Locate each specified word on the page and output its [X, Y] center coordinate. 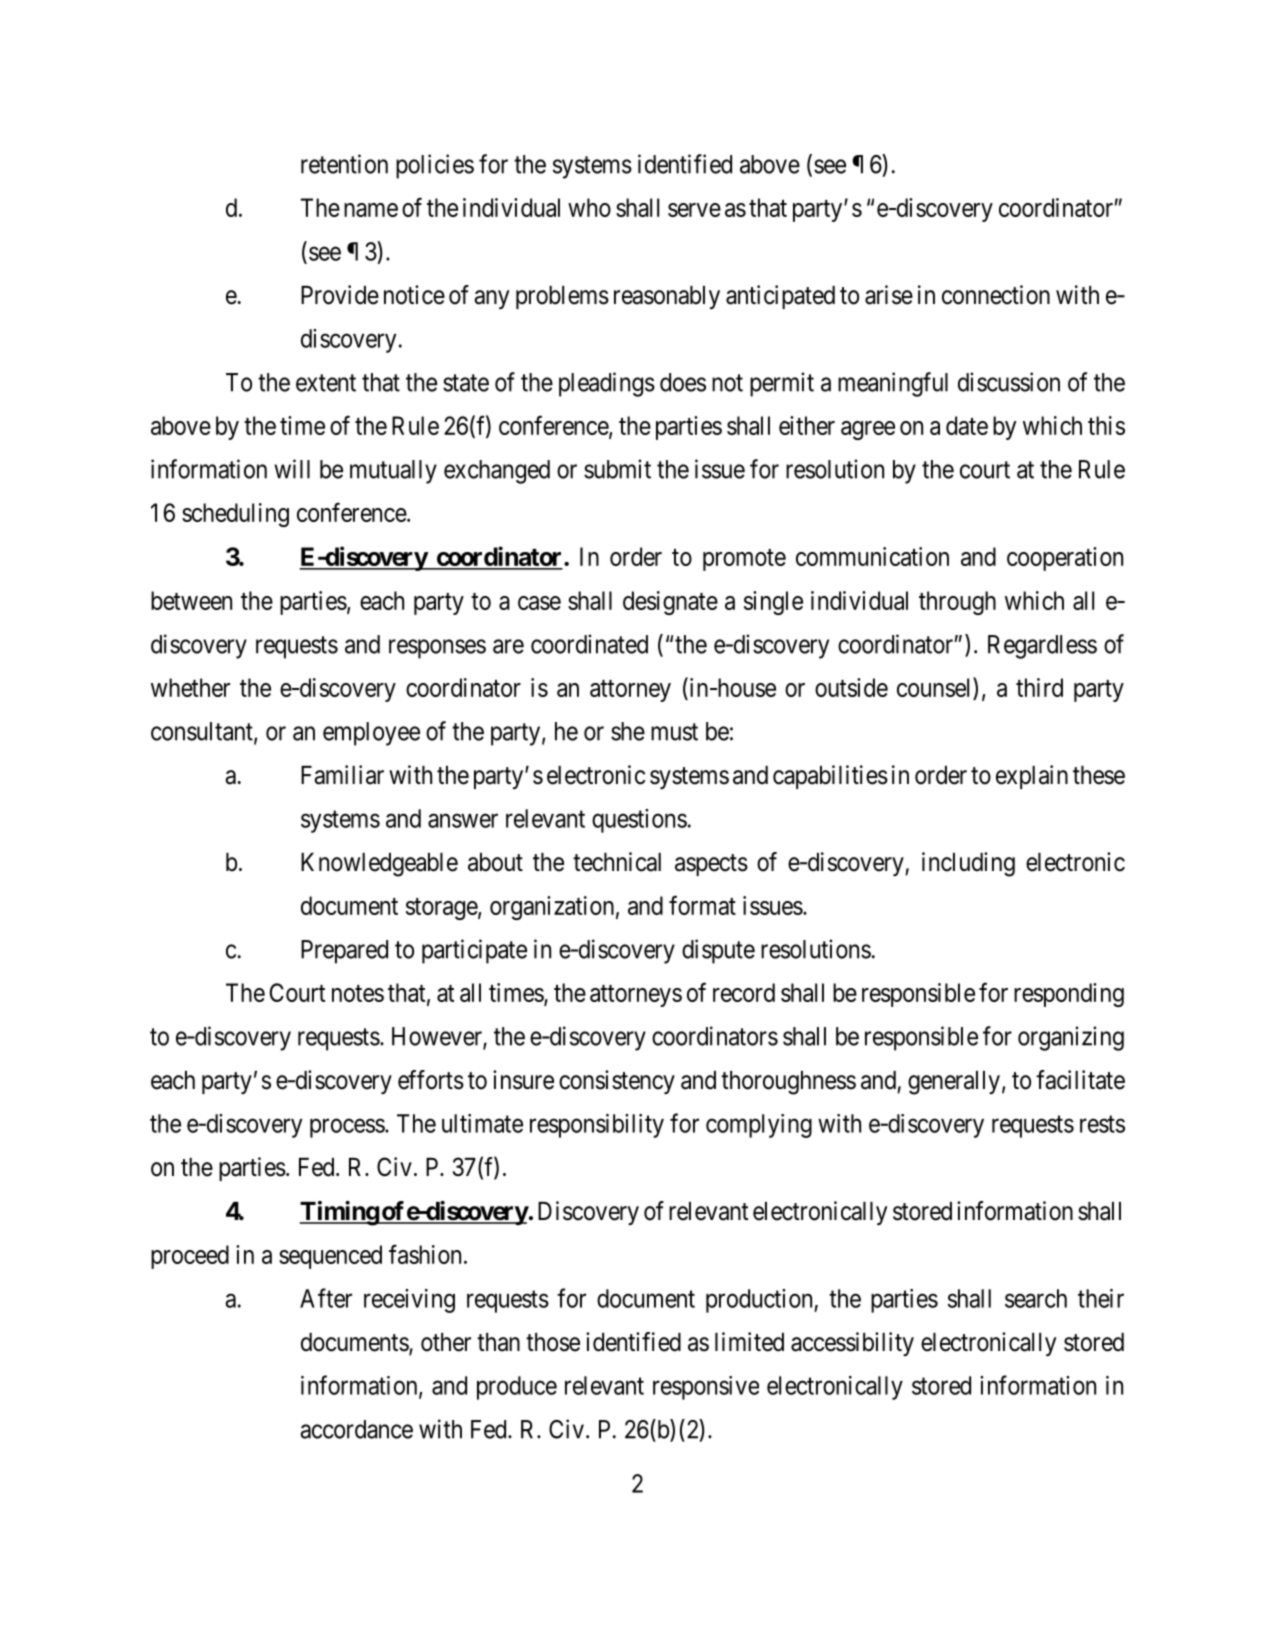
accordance [356, 1429]
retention [344, 164]
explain [1032, 777]
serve [694, 210]
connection [996, 295]
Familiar [342, 775]
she [628, 731]
